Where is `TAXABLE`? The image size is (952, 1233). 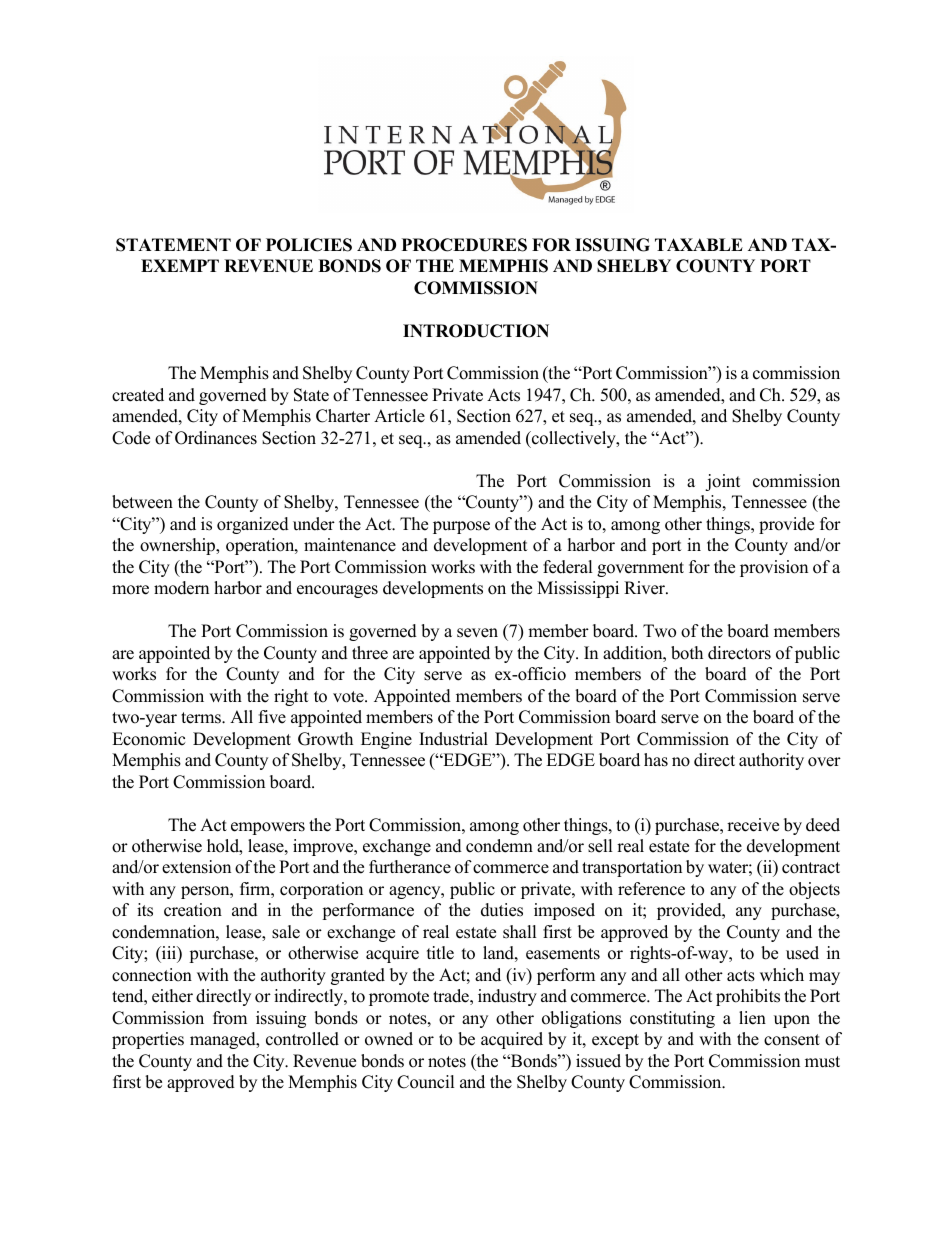 TAXABLE is located at coordinates (699, 244).
